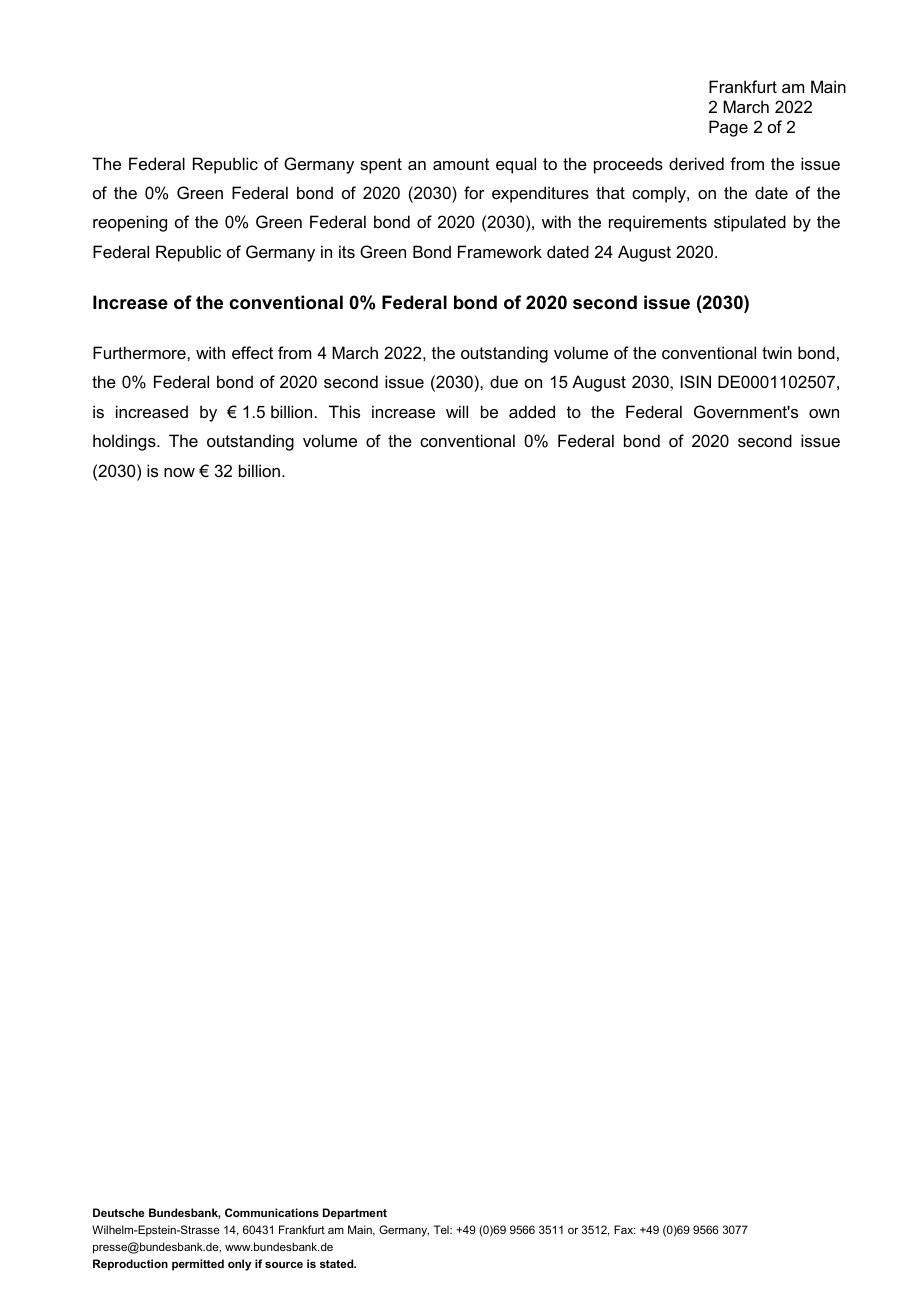  Describe the element at coordinates (696, 163) in the image. I see `derived` at that location.
